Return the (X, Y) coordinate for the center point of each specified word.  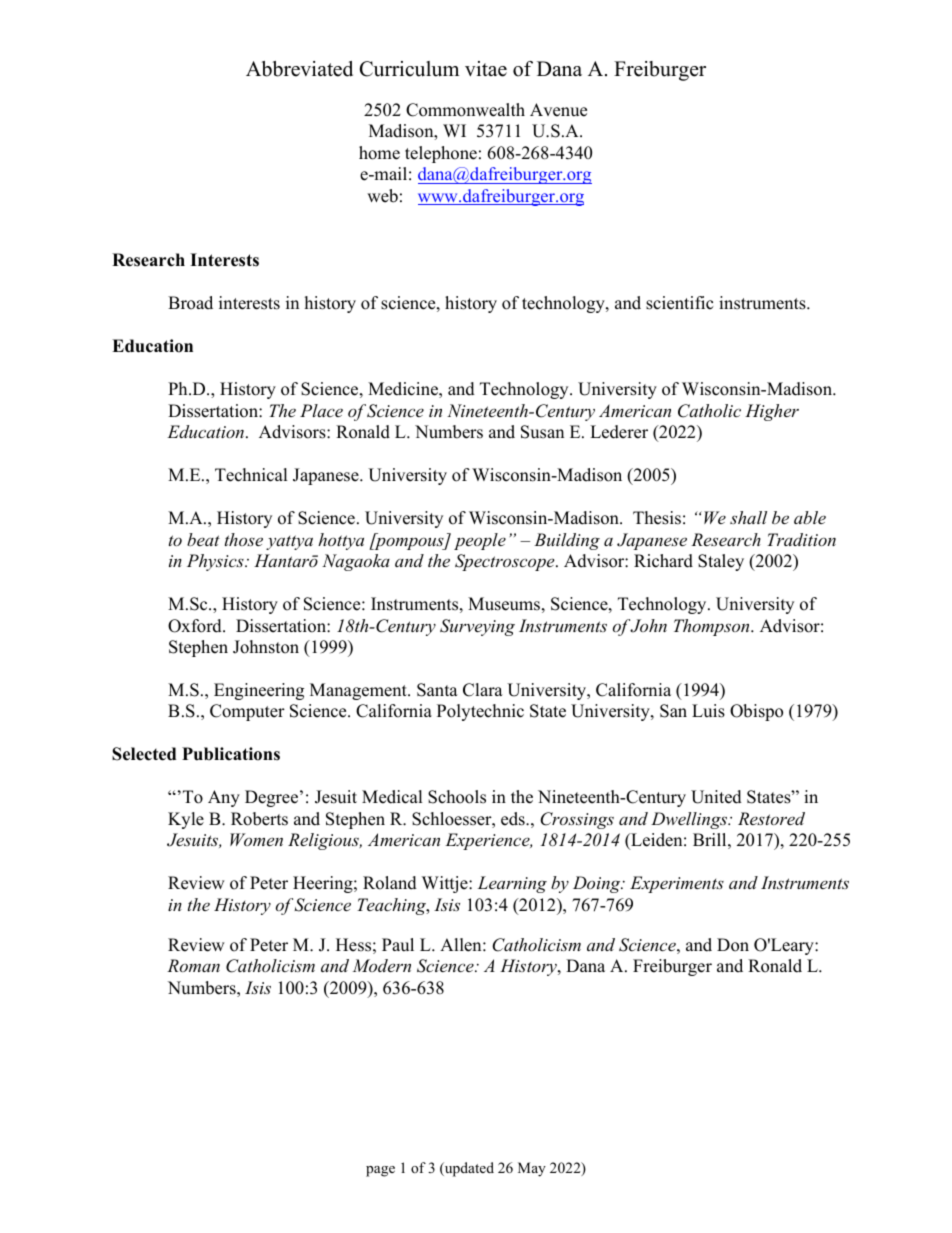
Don (733, 945)
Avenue (558, 110)
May (532, 1169)
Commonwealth (465, 110)
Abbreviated (299, 69)
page (380, 1171)
